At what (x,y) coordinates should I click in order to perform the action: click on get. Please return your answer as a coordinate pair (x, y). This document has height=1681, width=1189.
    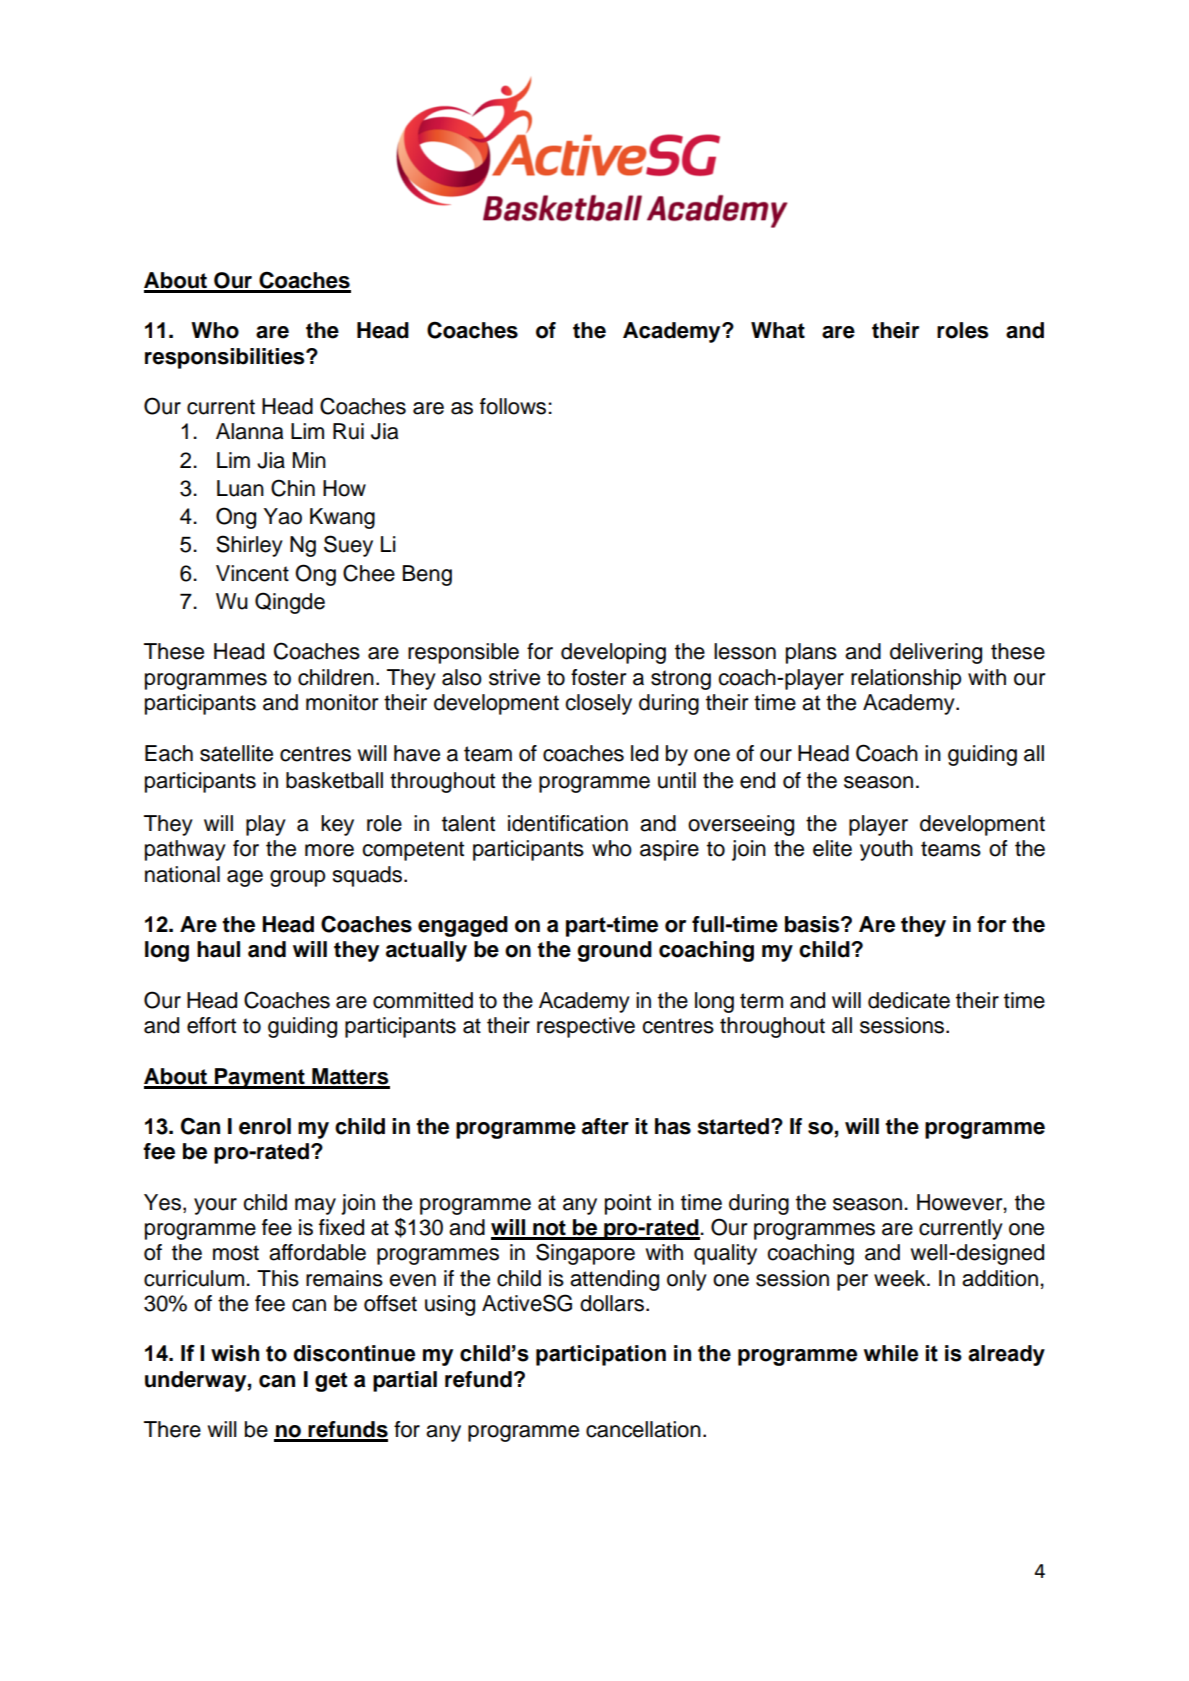
    Looking at the image, I should click on (331, 1382).
